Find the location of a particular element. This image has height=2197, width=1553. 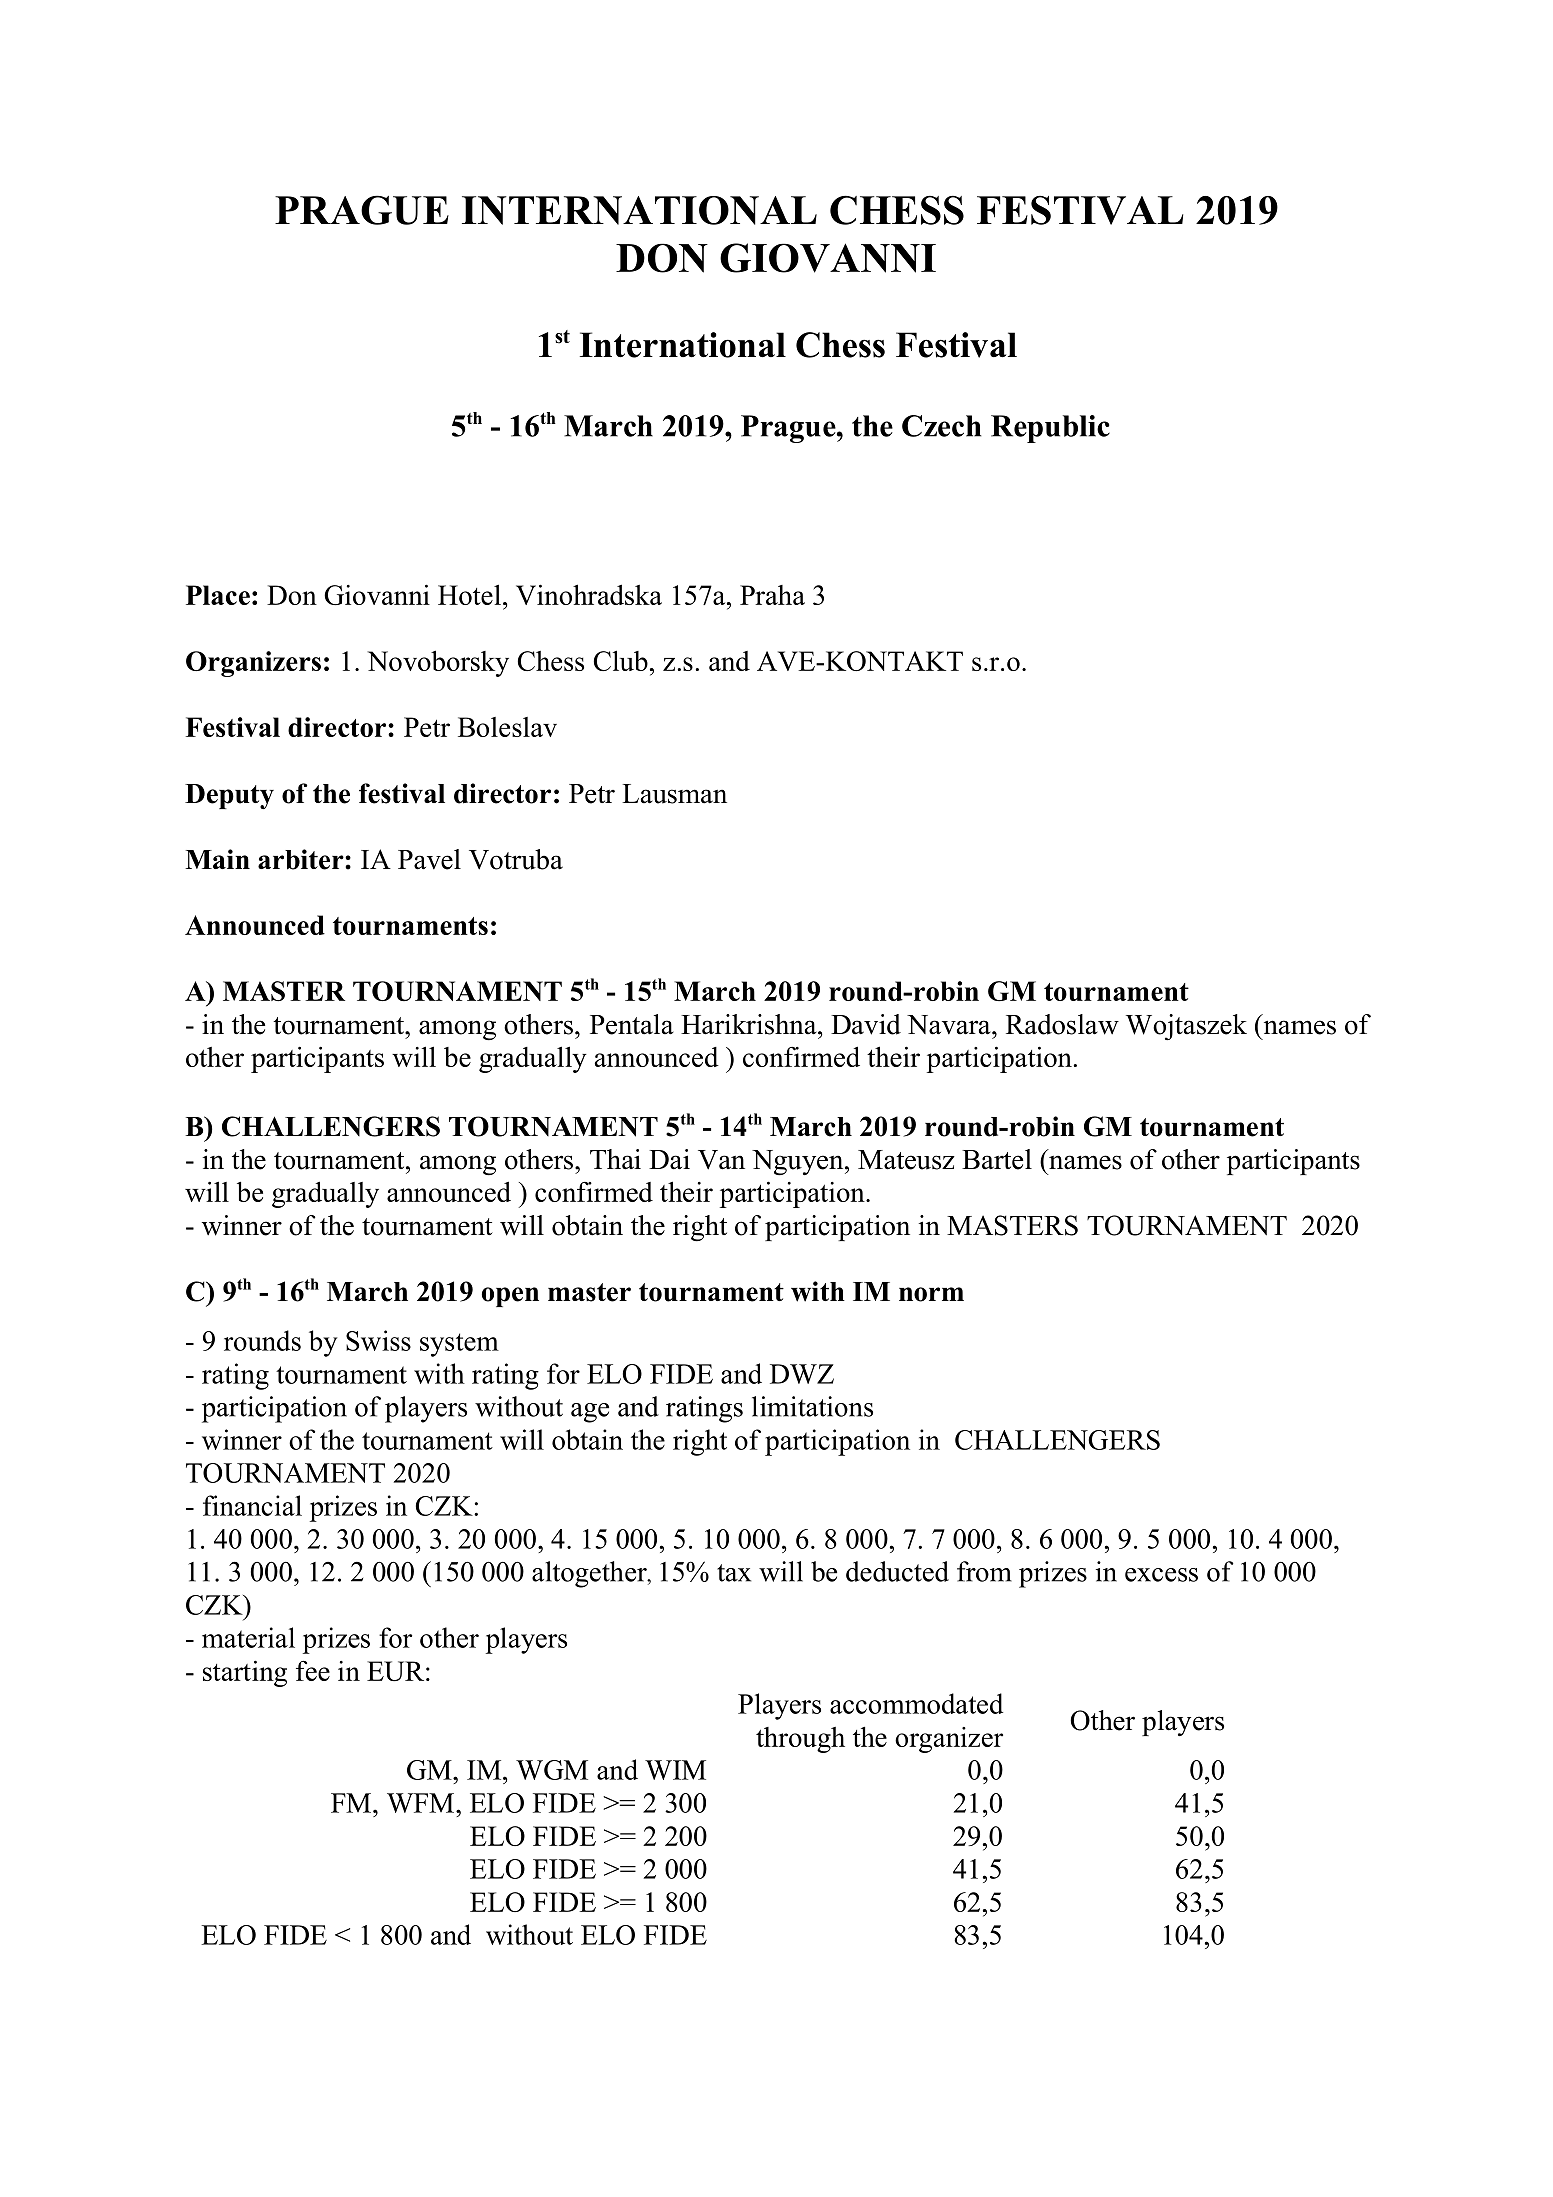

David is located at coordinates (866, 1024).
